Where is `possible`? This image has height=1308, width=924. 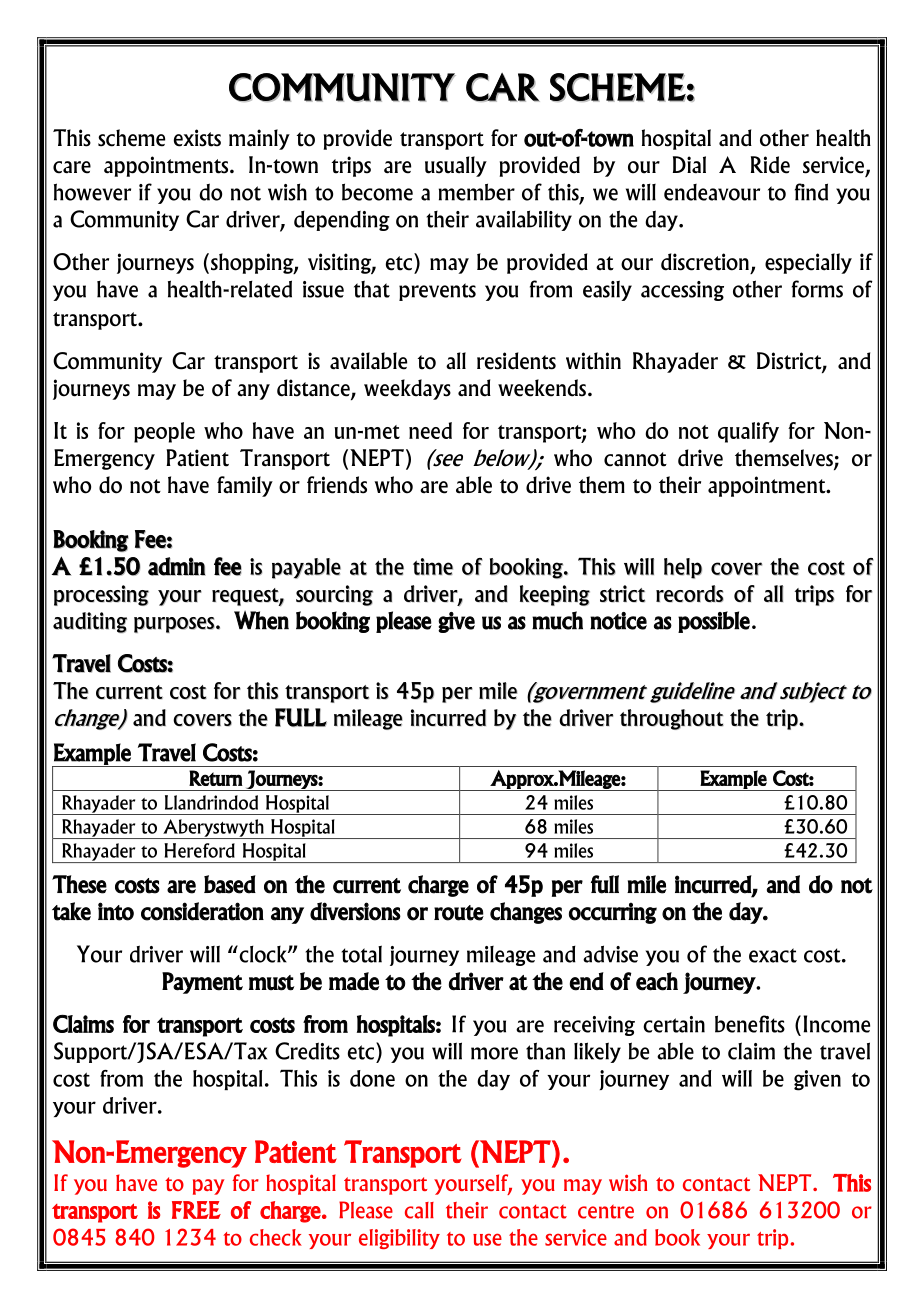 possible is located at coordinates (714, 622).
